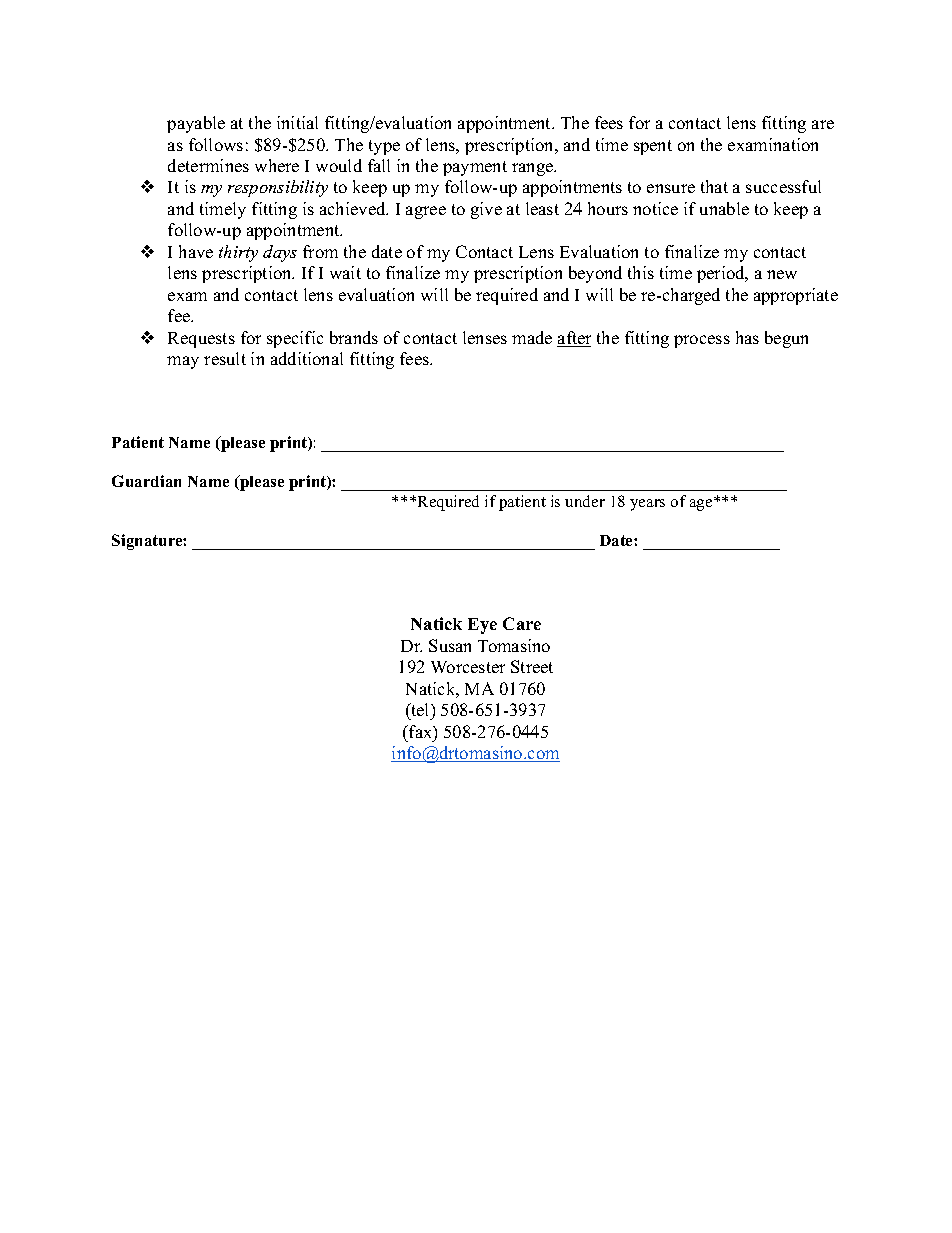  I want to click on age, so click(702, 504).
